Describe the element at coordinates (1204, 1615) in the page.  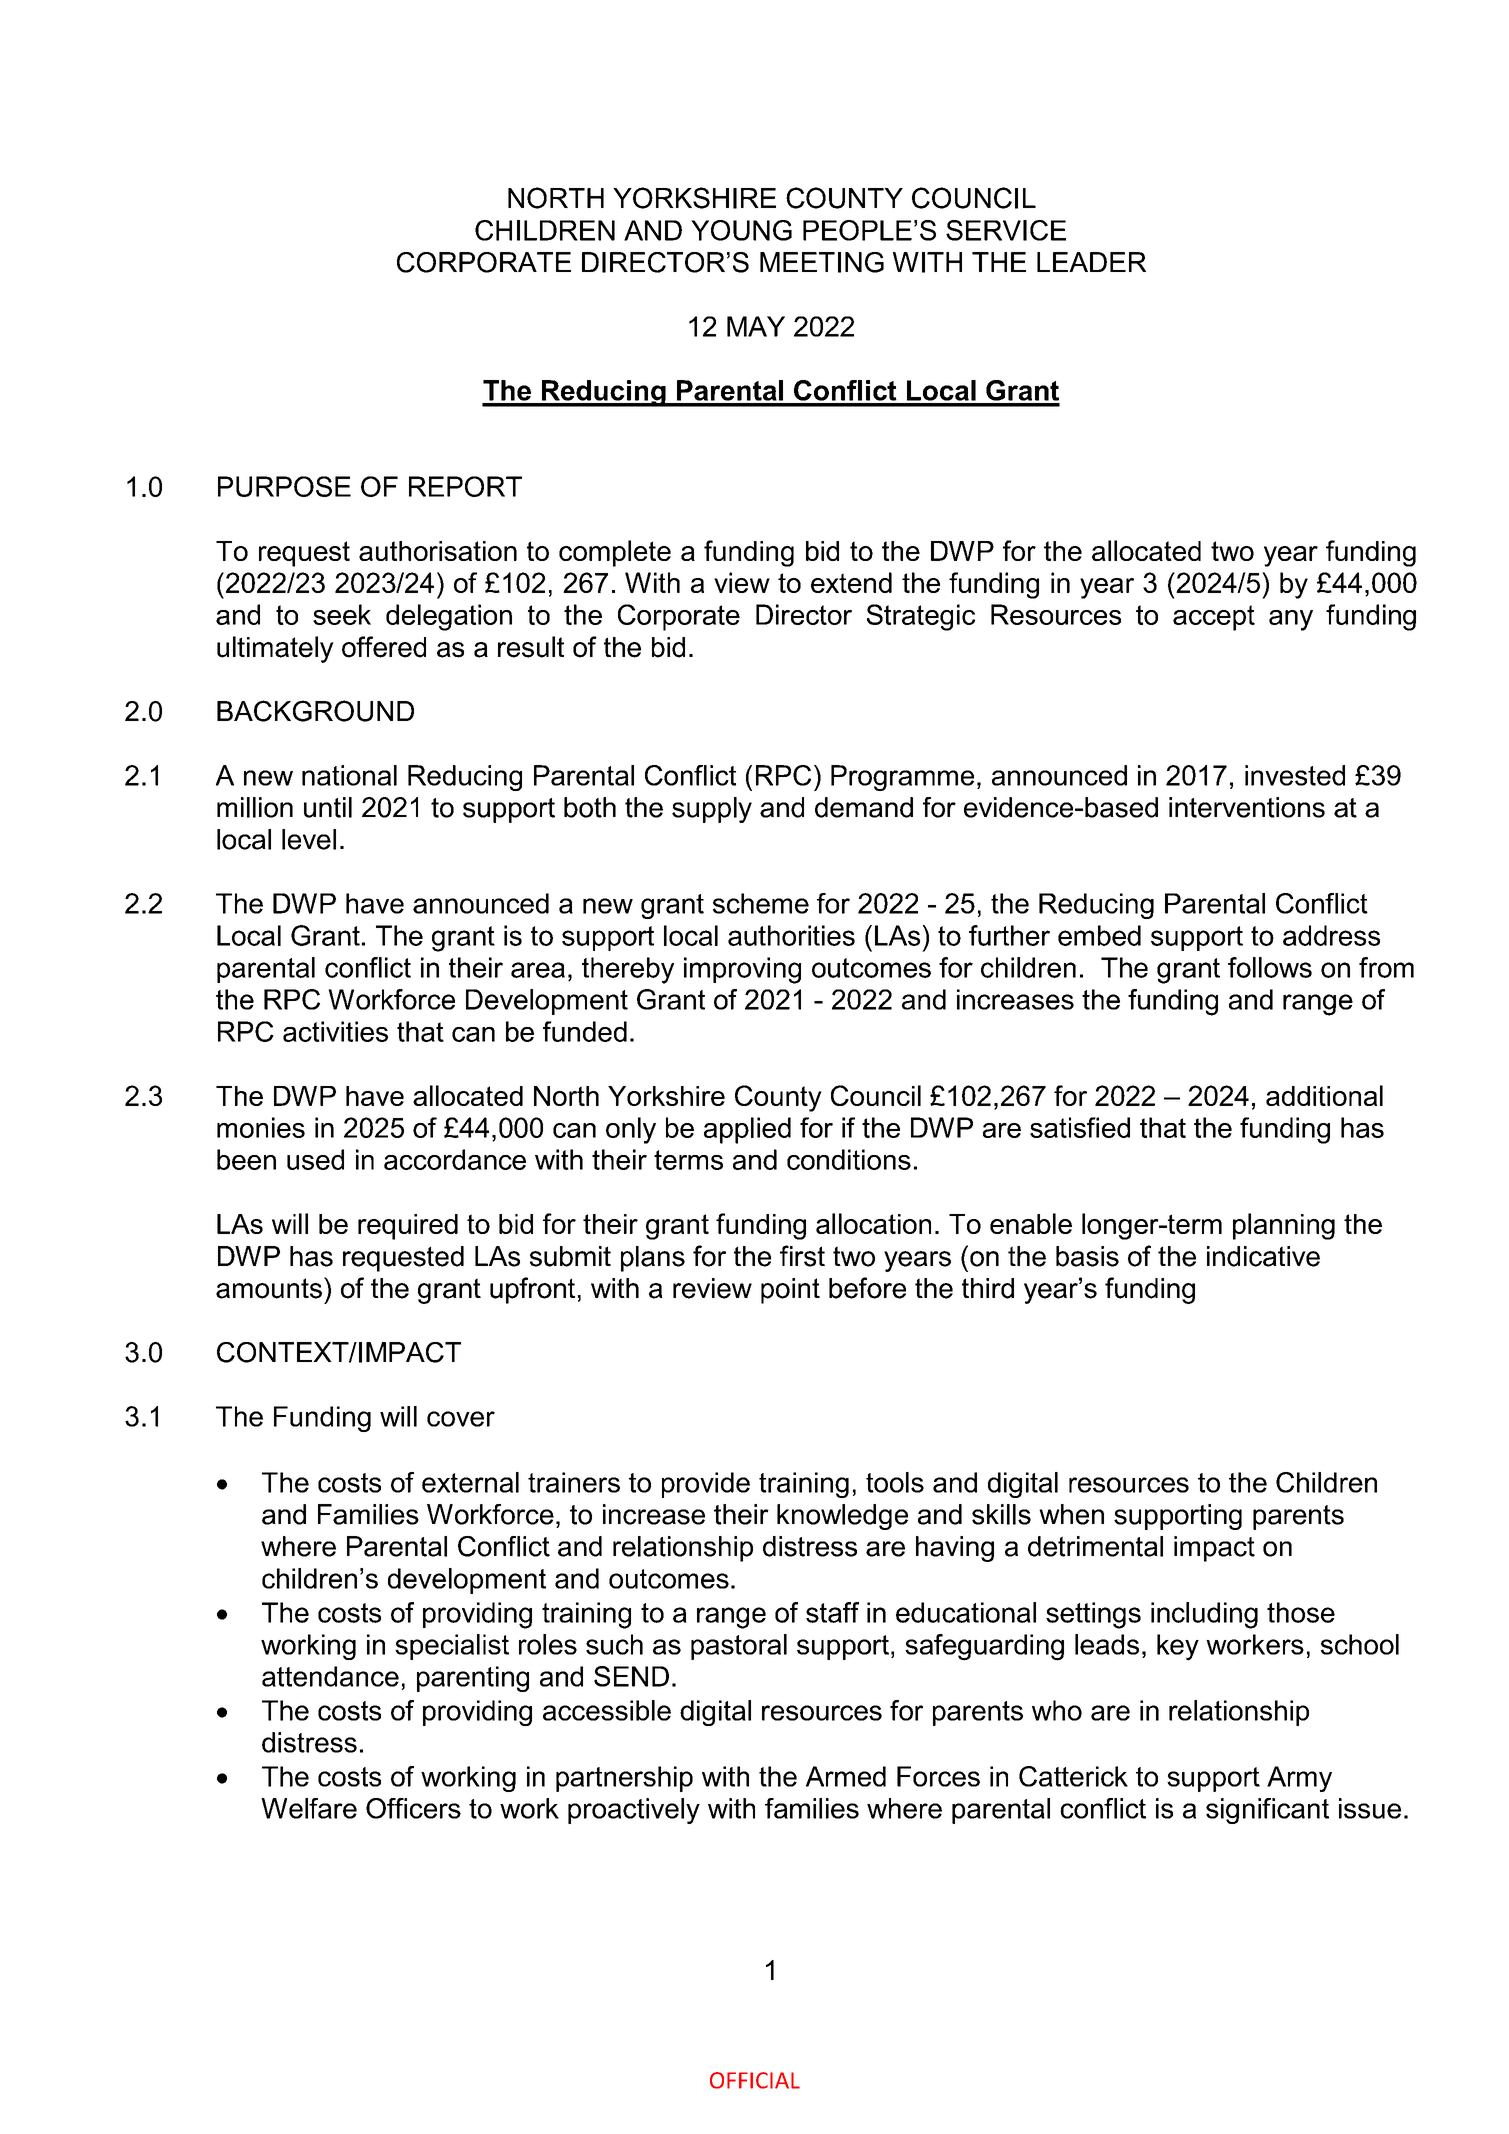
I see `including` at that location.
